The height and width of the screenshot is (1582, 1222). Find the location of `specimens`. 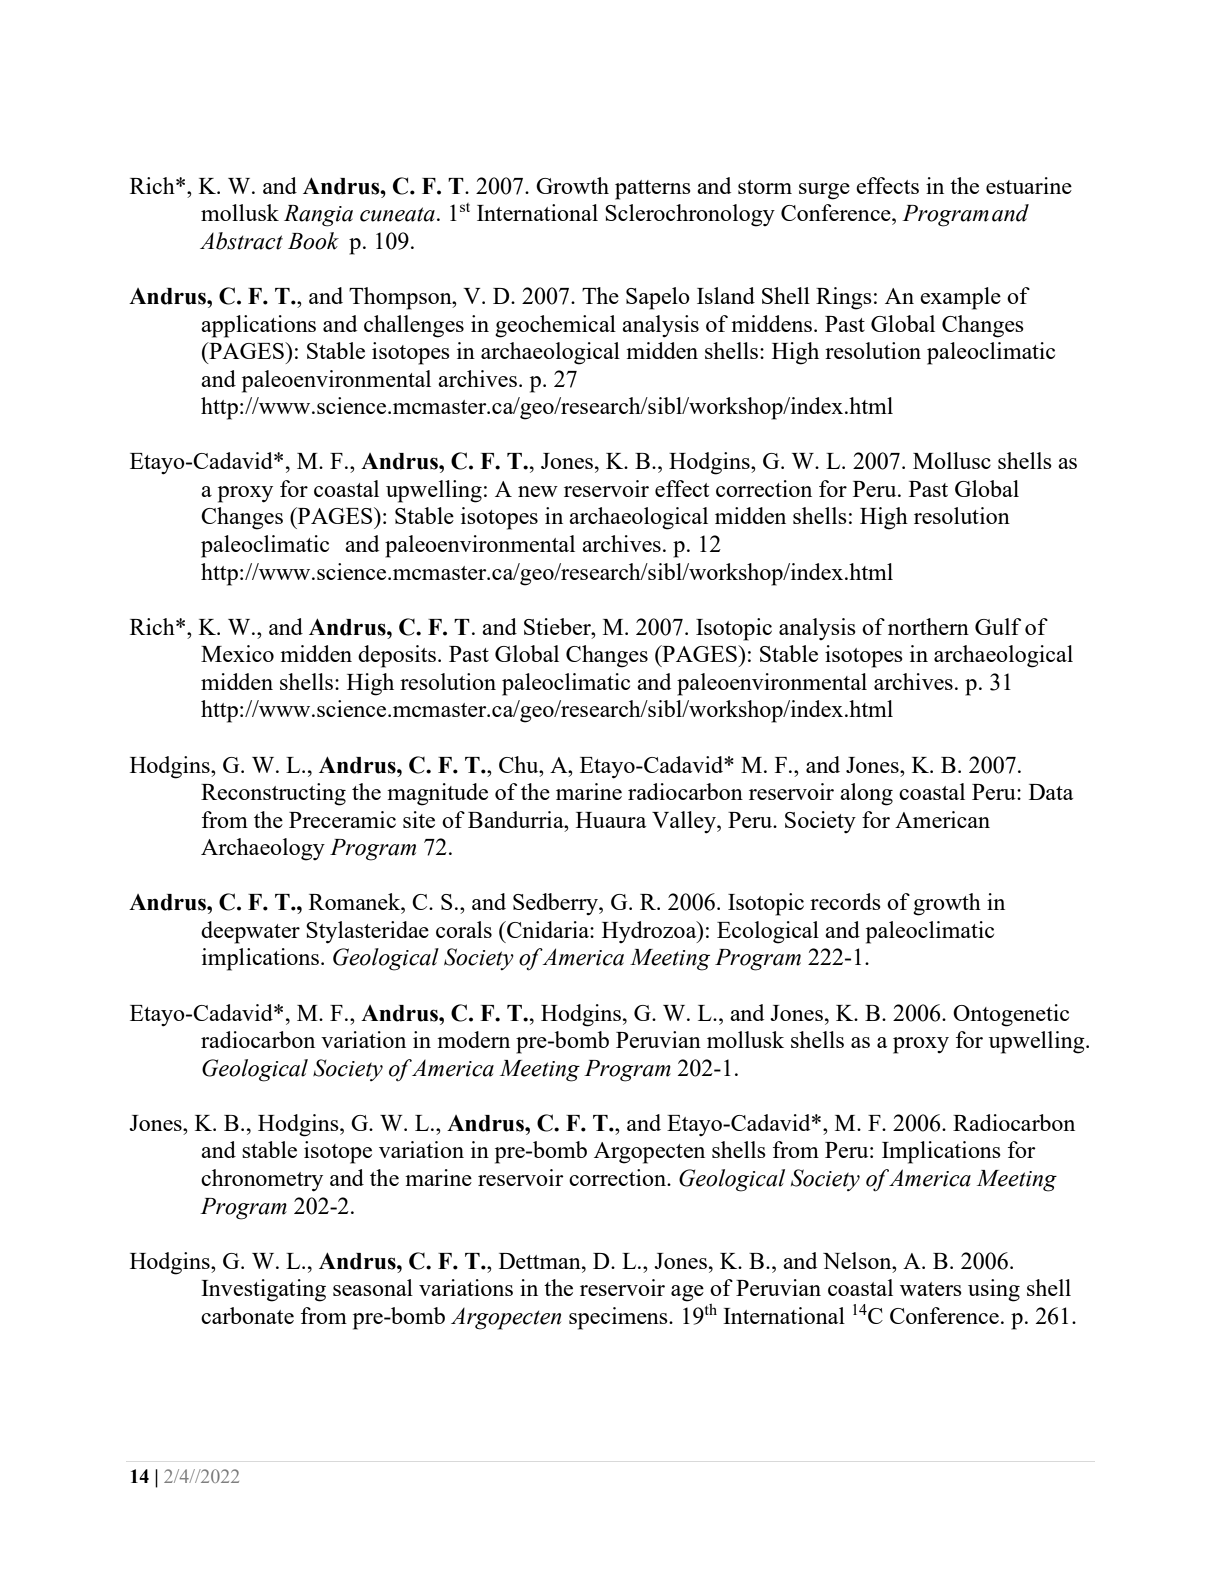

specimens is located at coordinates (619, 1318).
